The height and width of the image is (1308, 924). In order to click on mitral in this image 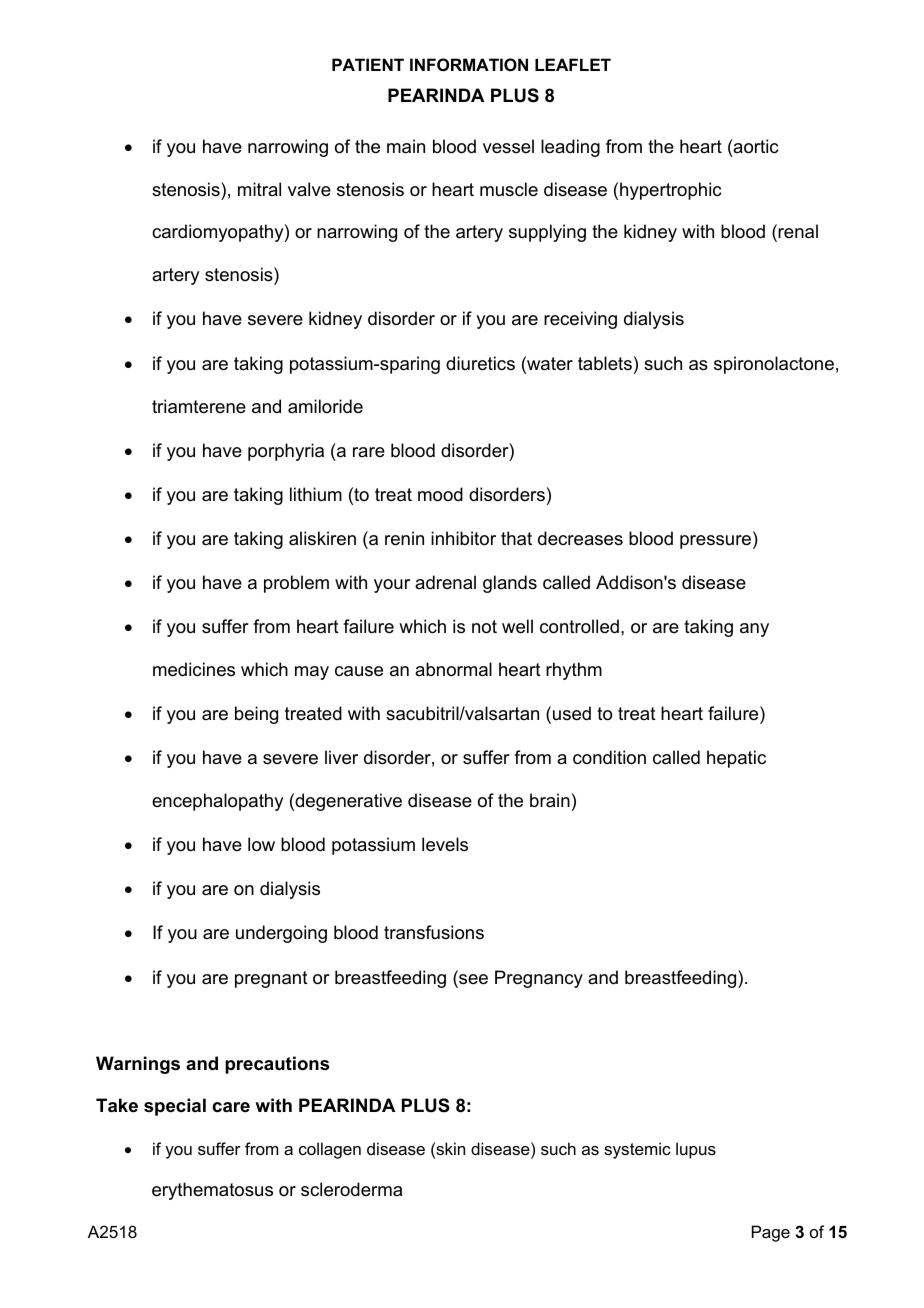, I will do `click(259, 189)`.
